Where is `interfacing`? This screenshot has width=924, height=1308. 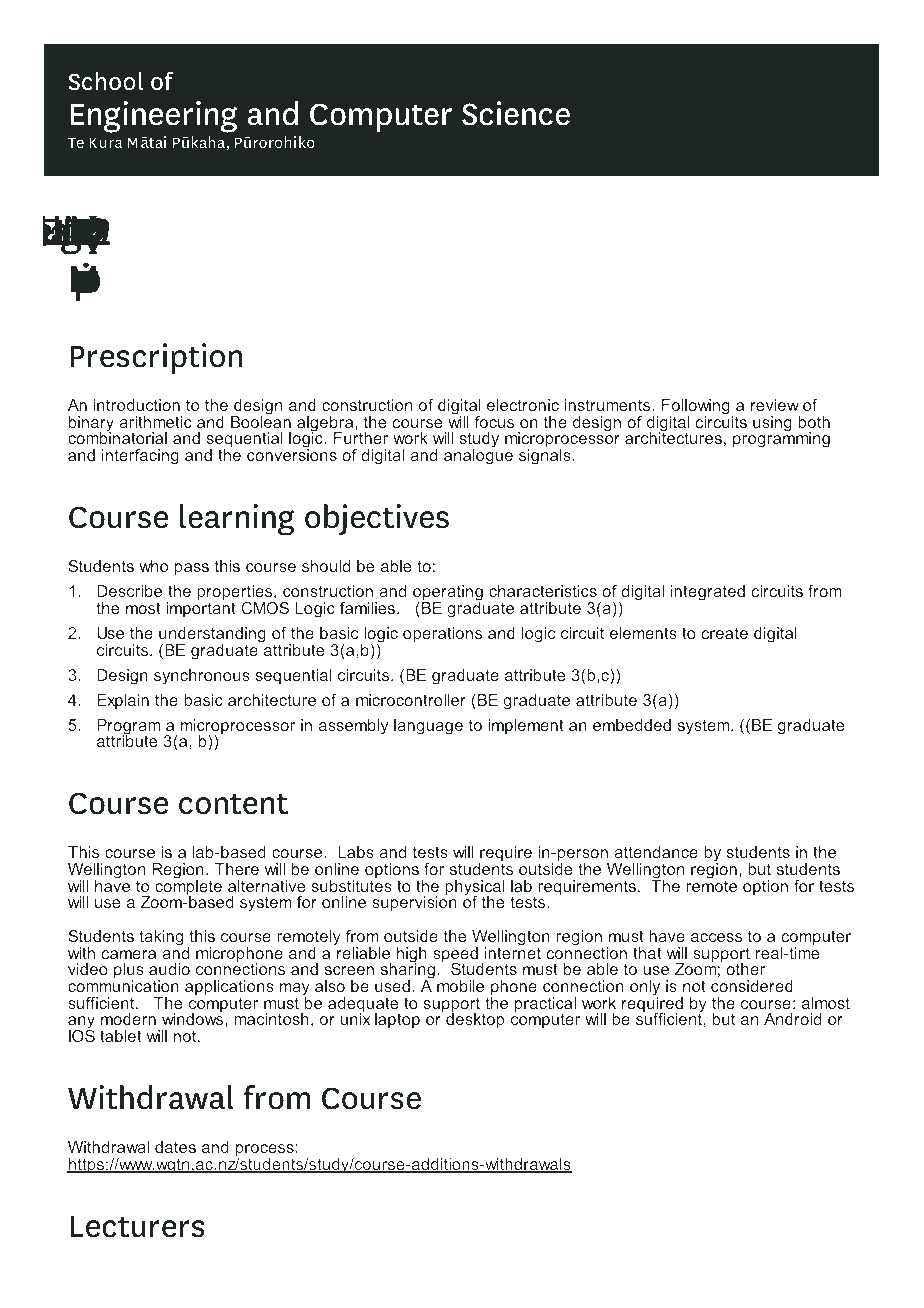 interfacing is located at coordinates (140, 457).
